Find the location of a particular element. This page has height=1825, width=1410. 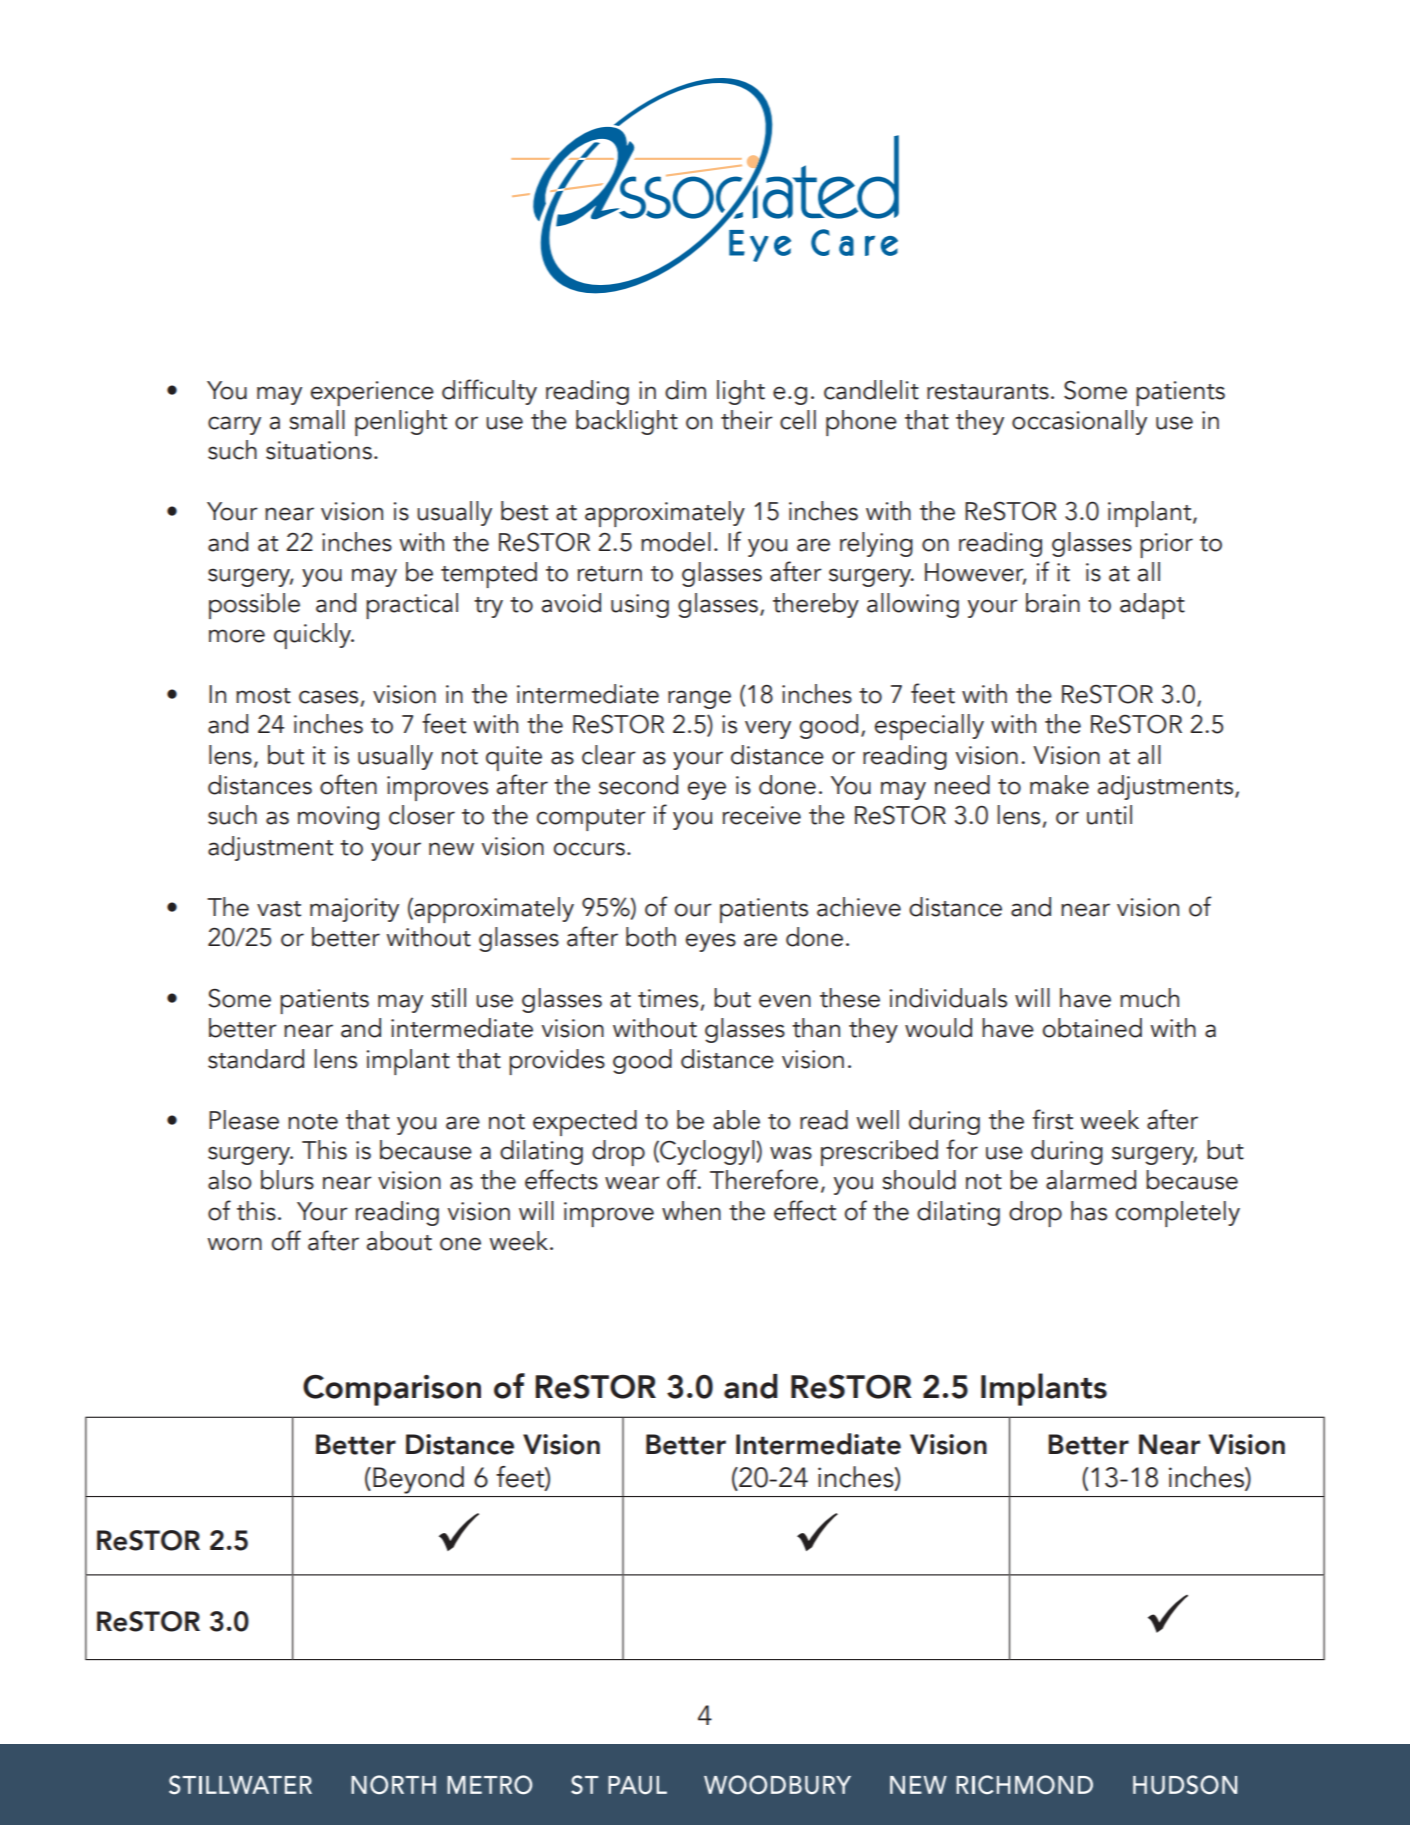

has is located at coordinates (1089, 1211).
